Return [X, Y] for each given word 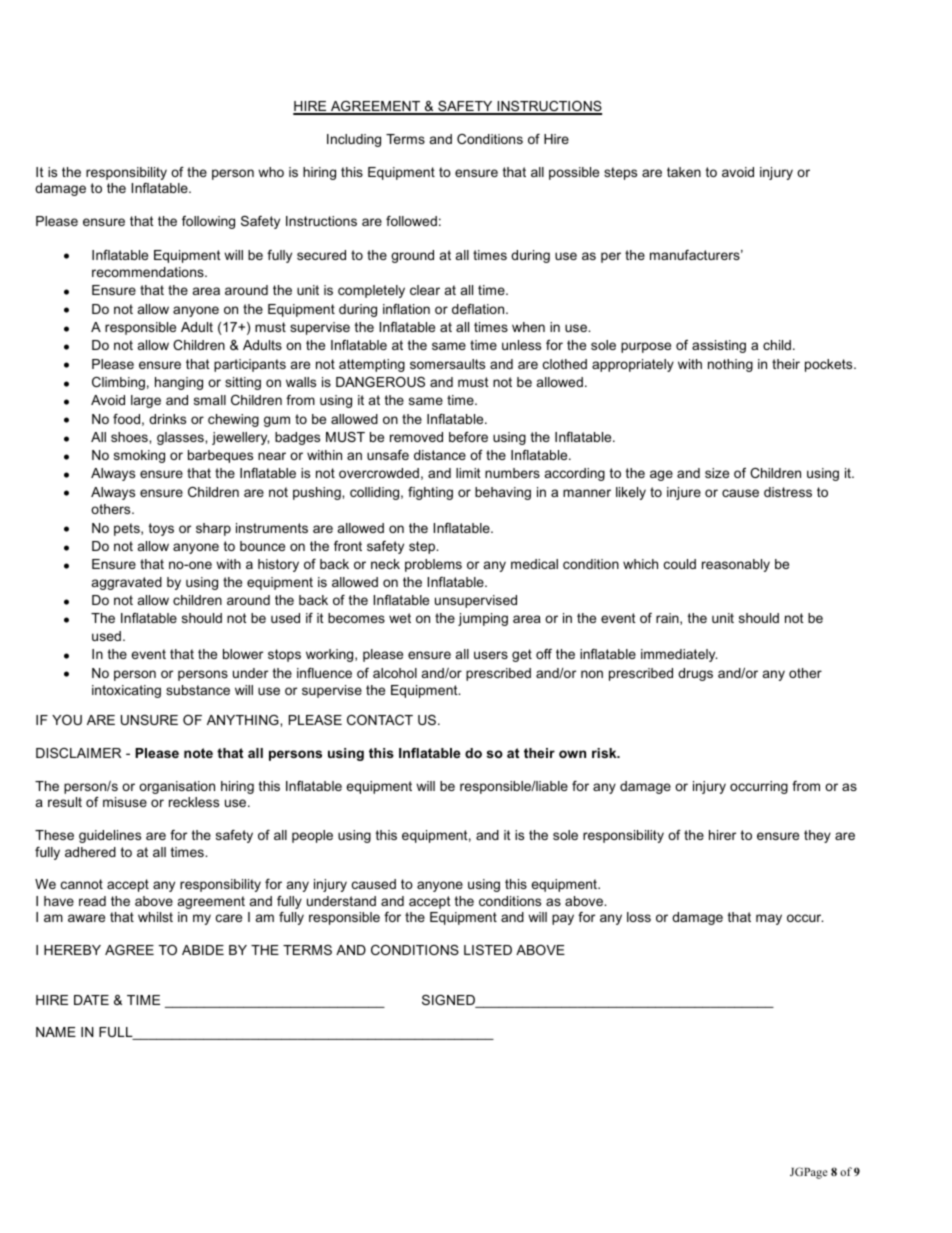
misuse [125, 802]
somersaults [447, 364]
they [817, 836]
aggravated [127, 583]
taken [684, 172]
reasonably [736, 565]
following [208, 222]
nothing [730, 365]
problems [433, 565]
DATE [91, 1000]
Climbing [118, 383]
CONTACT [380, 720]
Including [354, 140]
